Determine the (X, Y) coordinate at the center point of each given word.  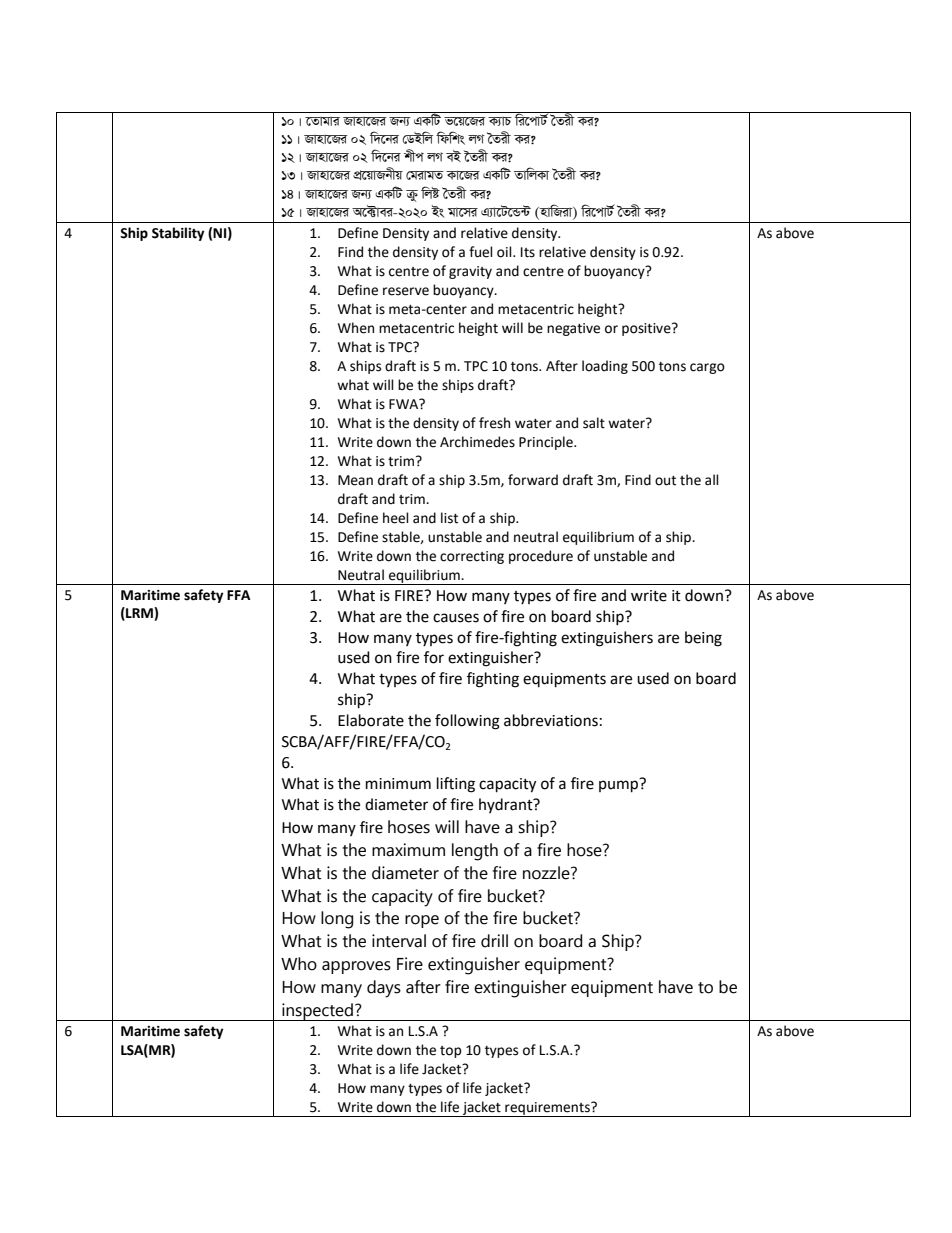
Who (299, 964)
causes (456, 618)
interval (399, 941)
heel (396, 518)
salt (594, 423)
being (703, 639)
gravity (470, 272)
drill (494, 941)
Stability (178, 234)
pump (620, 785)
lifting (456, 785)
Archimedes (477, 442)
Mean (355, 480)
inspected (317, 1012)
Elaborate (371, 720)
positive (647, 329)
